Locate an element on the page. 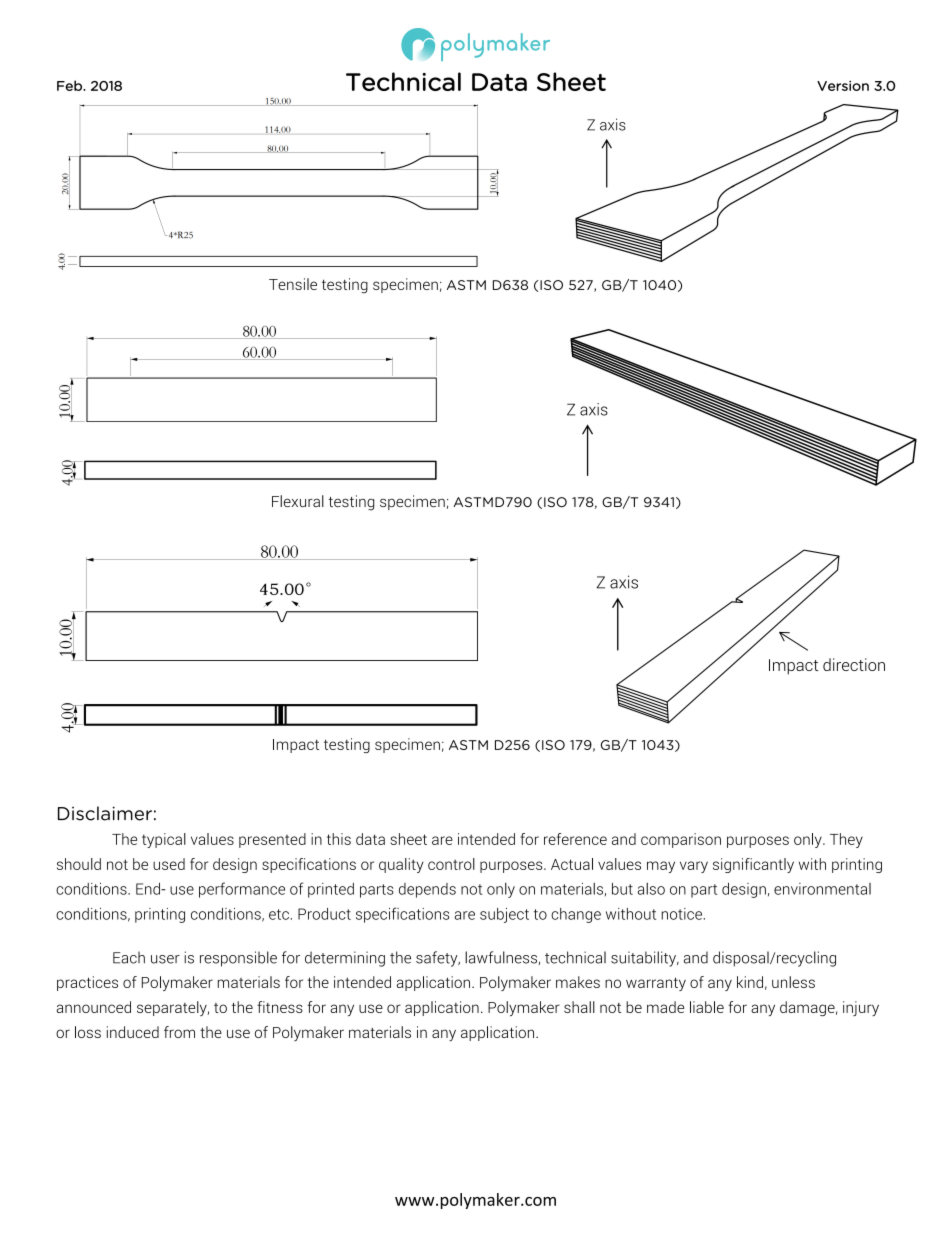 This document has height=1233, width=952. direction is located at coordinates (854, 664).
